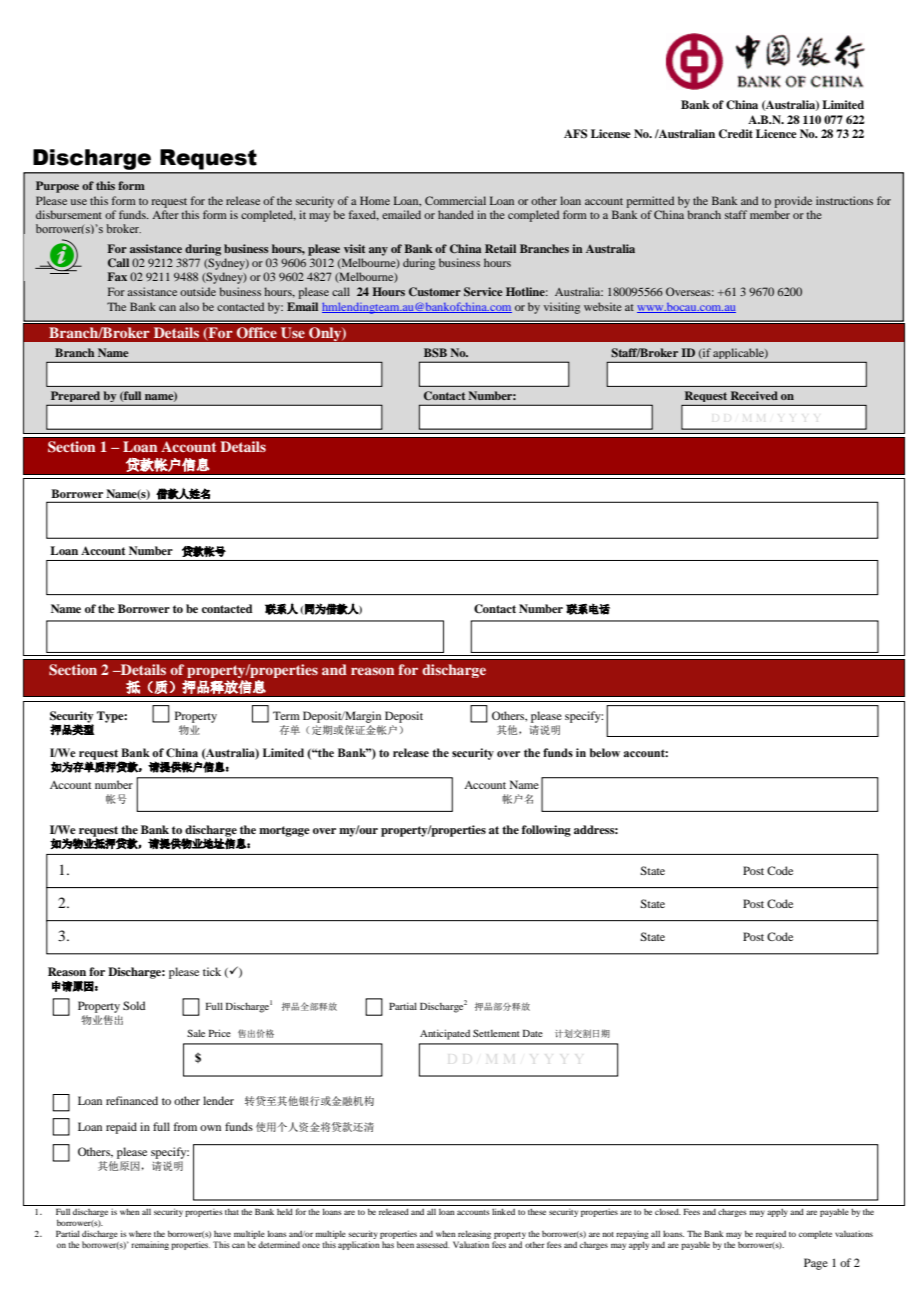 Image resolution: width=924 pixels, height=1308 pixels. What do you see at coordinates (165, 214) in the screenshot?
I see `After` at bounding box center [165, 214].
